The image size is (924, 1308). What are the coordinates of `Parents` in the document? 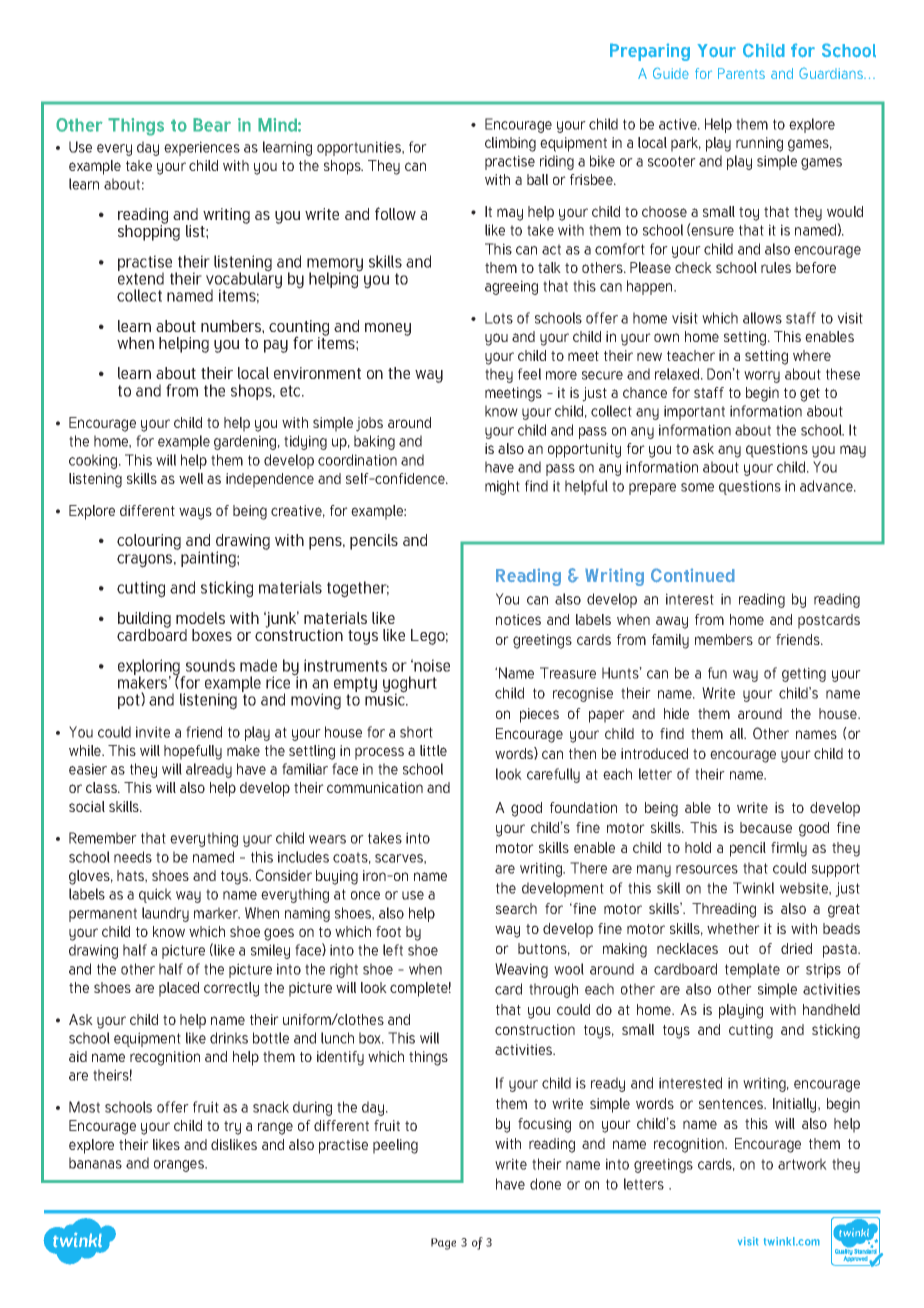 It's located at (741, 73).
